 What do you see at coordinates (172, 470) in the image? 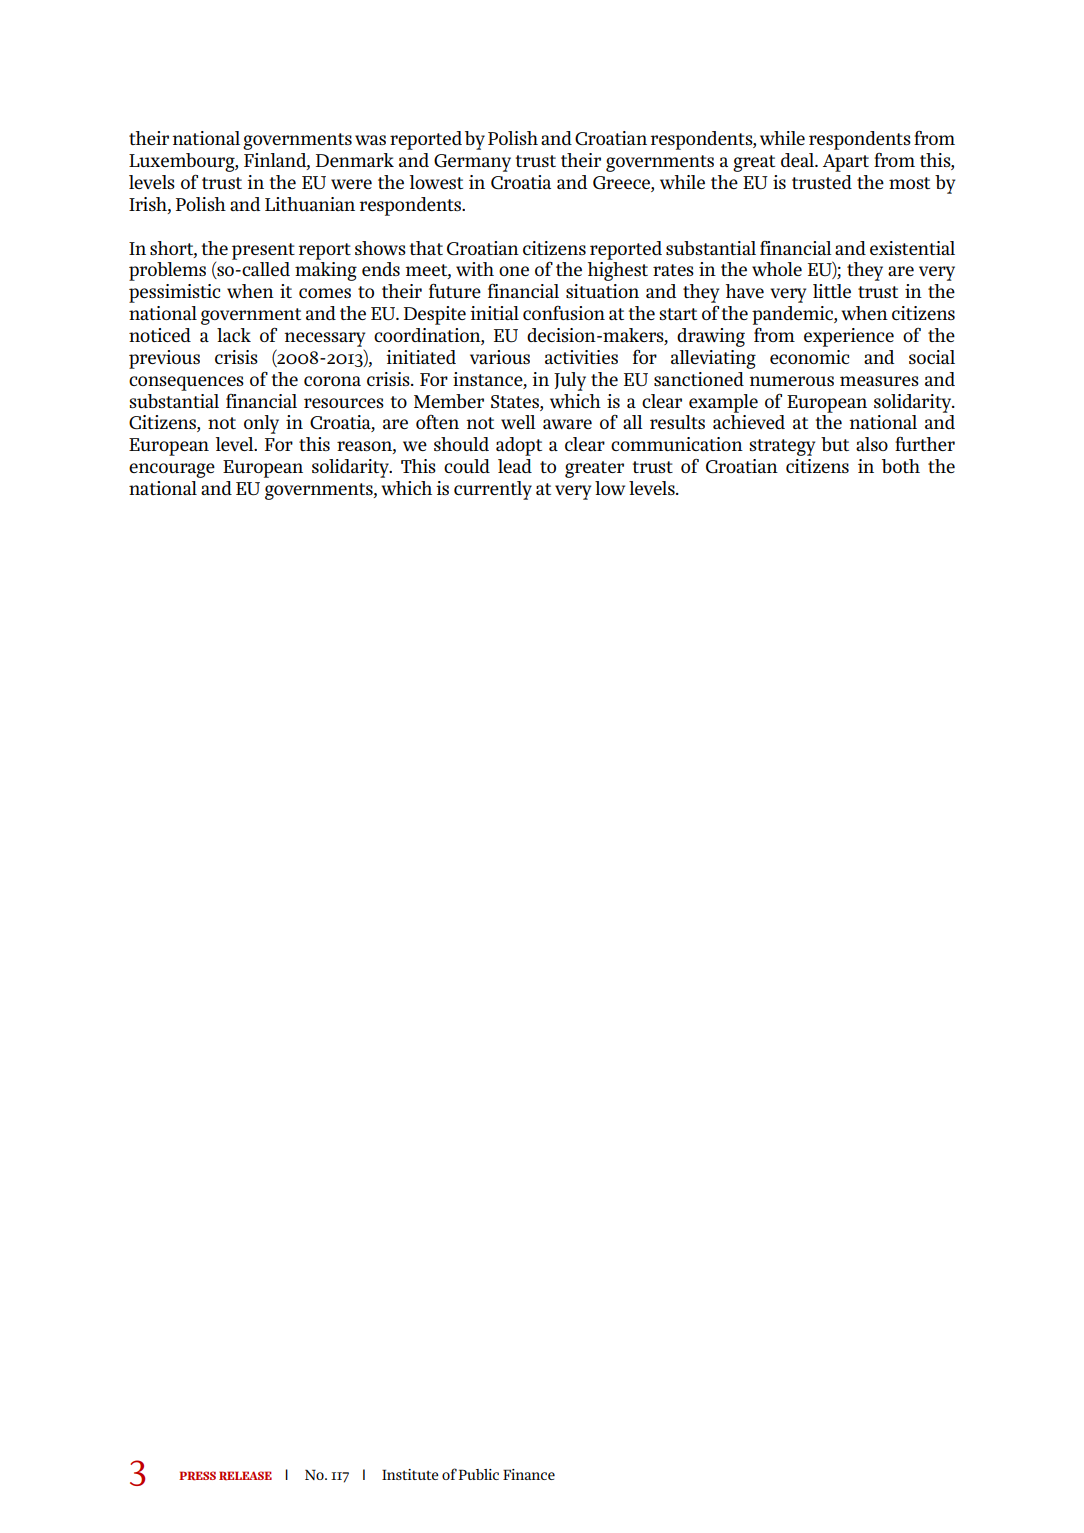
I see `encourage` at bounding box center [172, 470].
